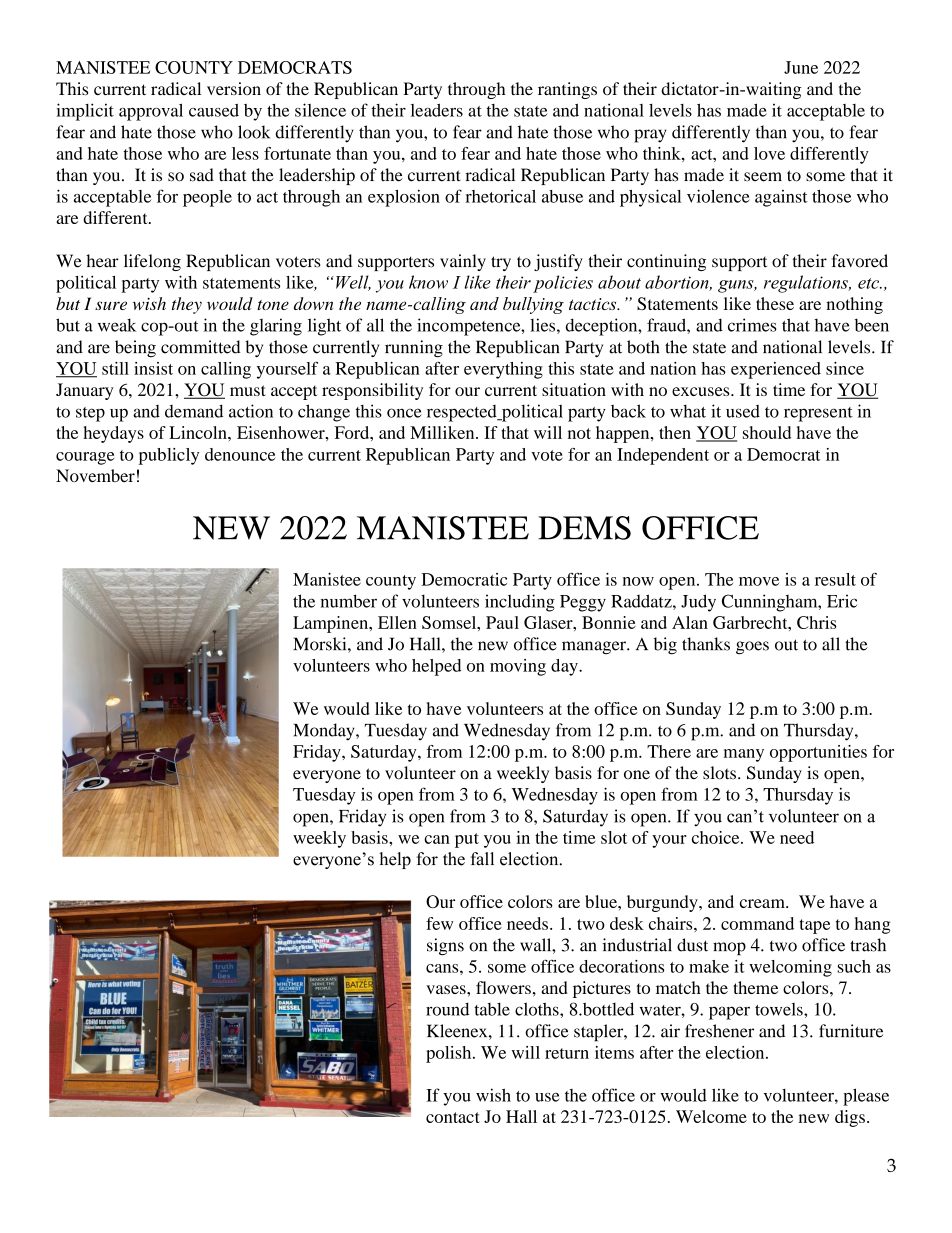 This screenshot has height=1233, width=952. Describe the element at coordinates (801, 67) in the screenshot. I see `June` at that location.
